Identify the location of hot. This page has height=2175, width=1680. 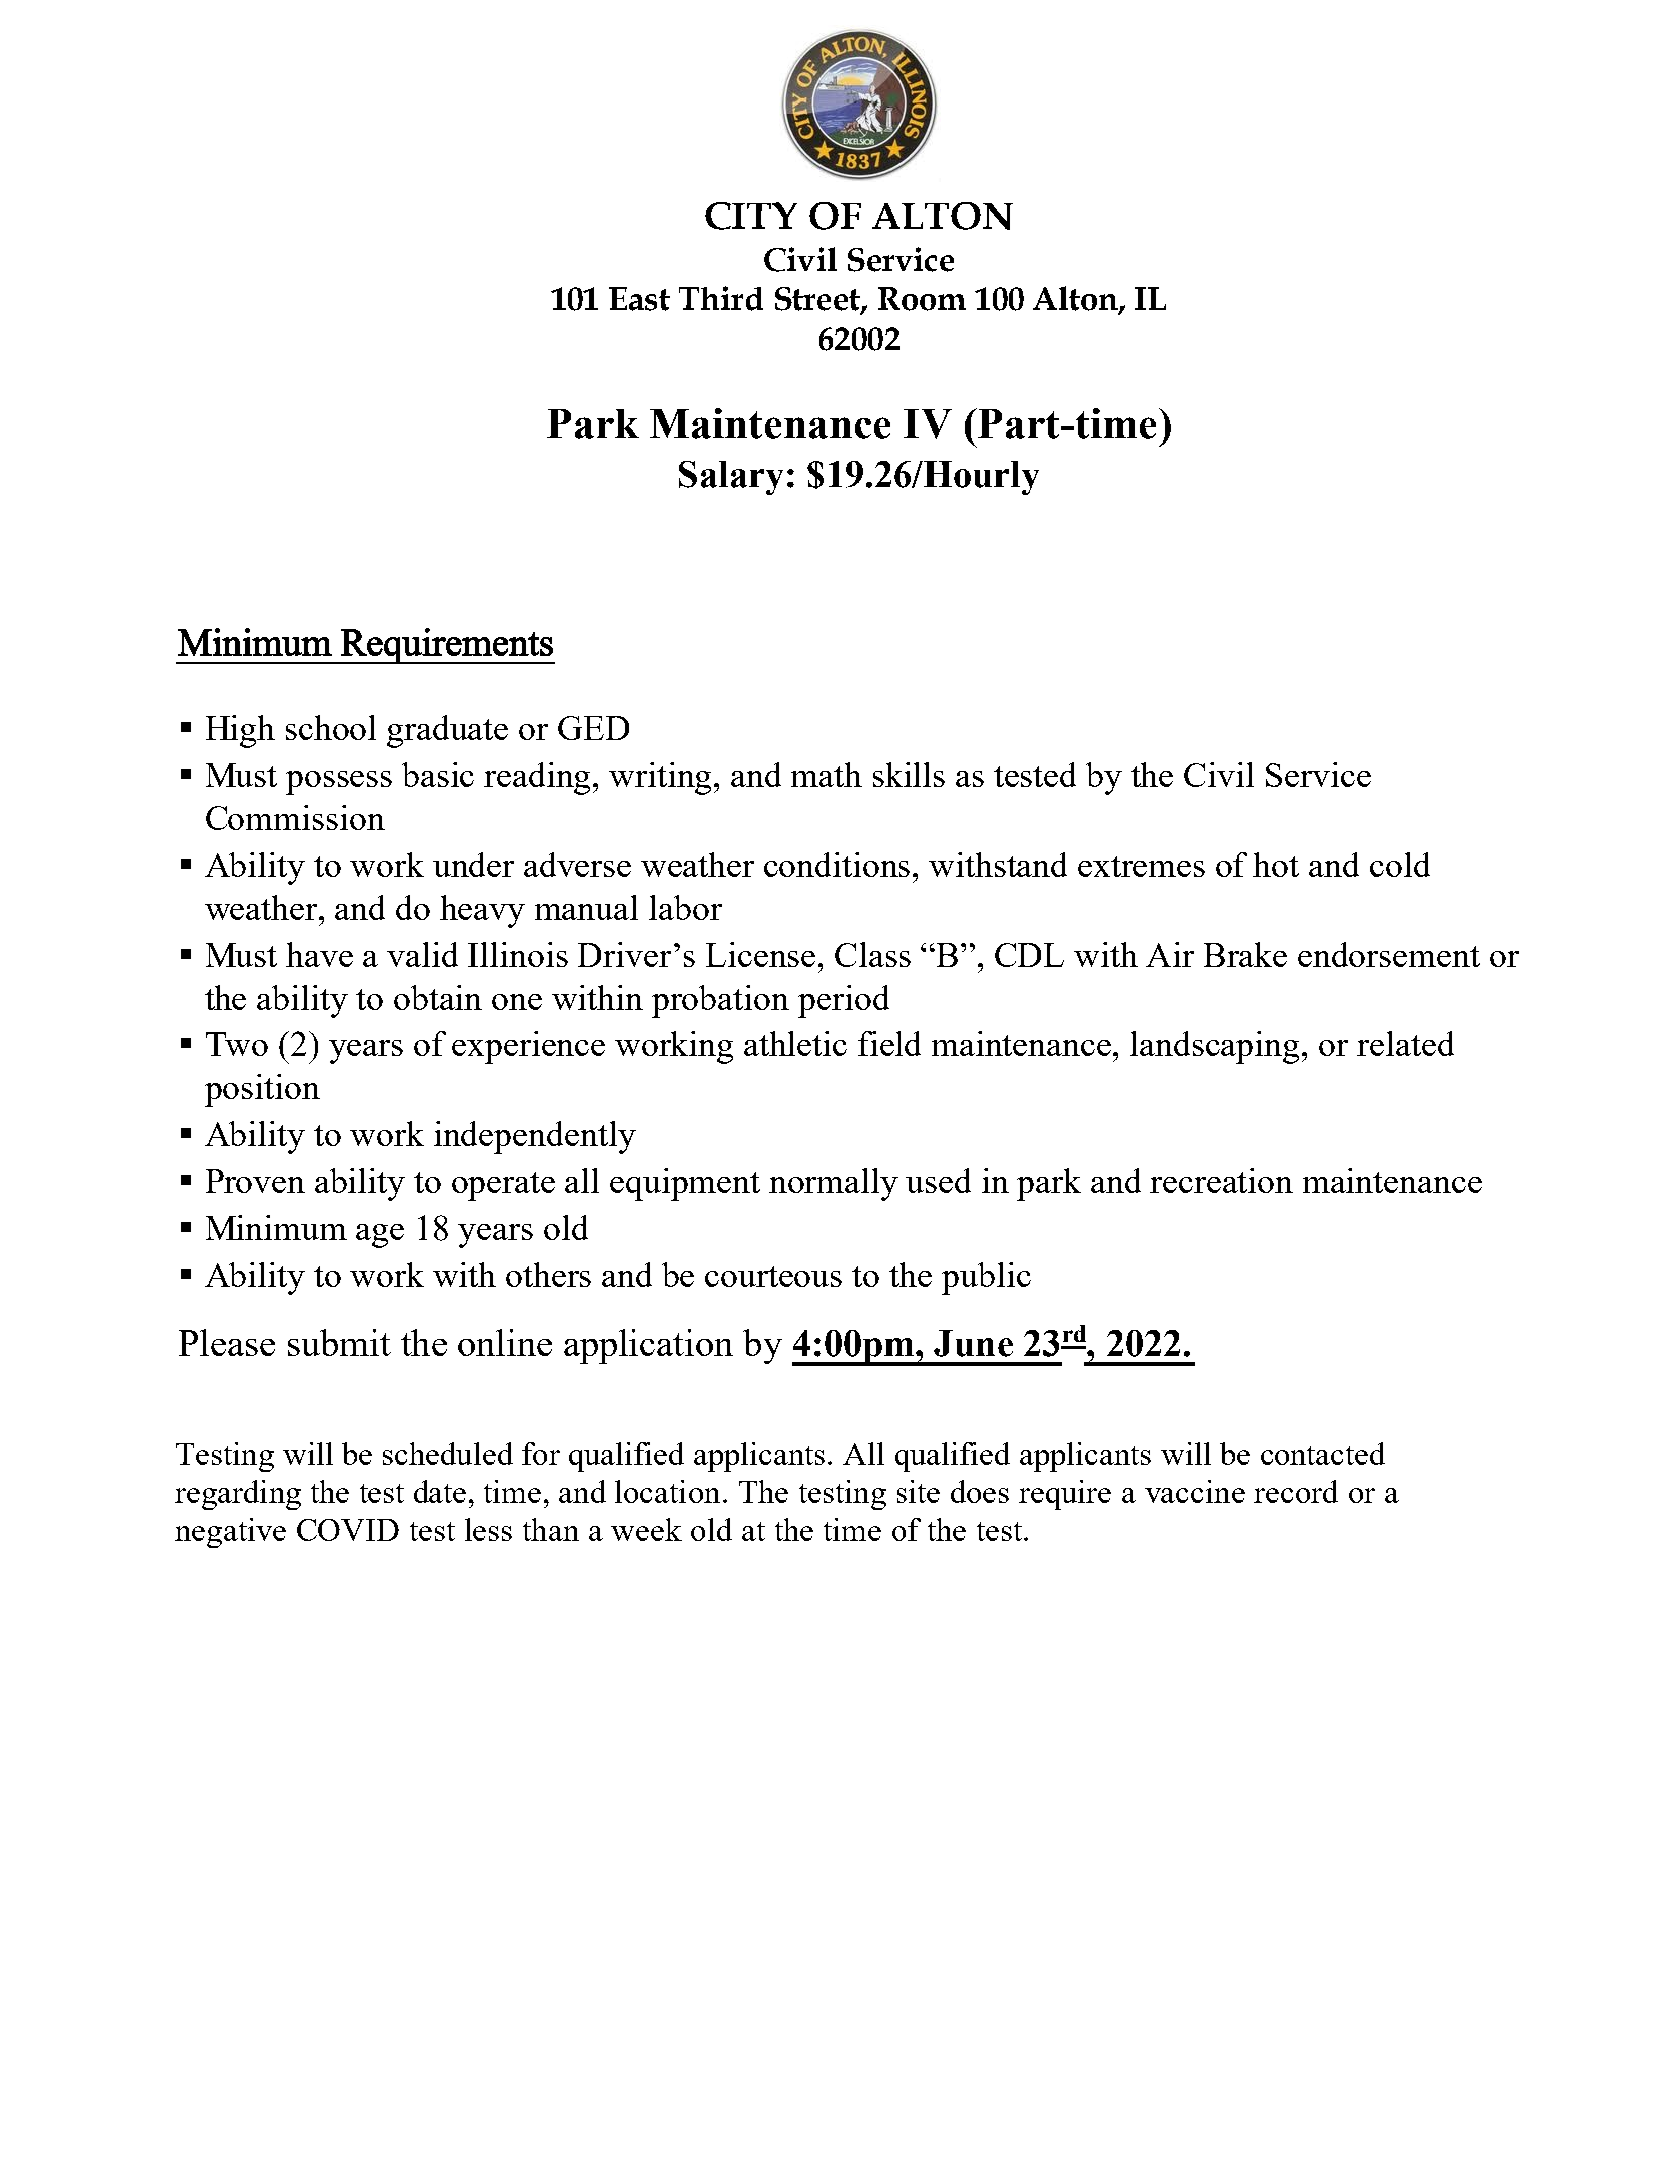
(1276, 864).
